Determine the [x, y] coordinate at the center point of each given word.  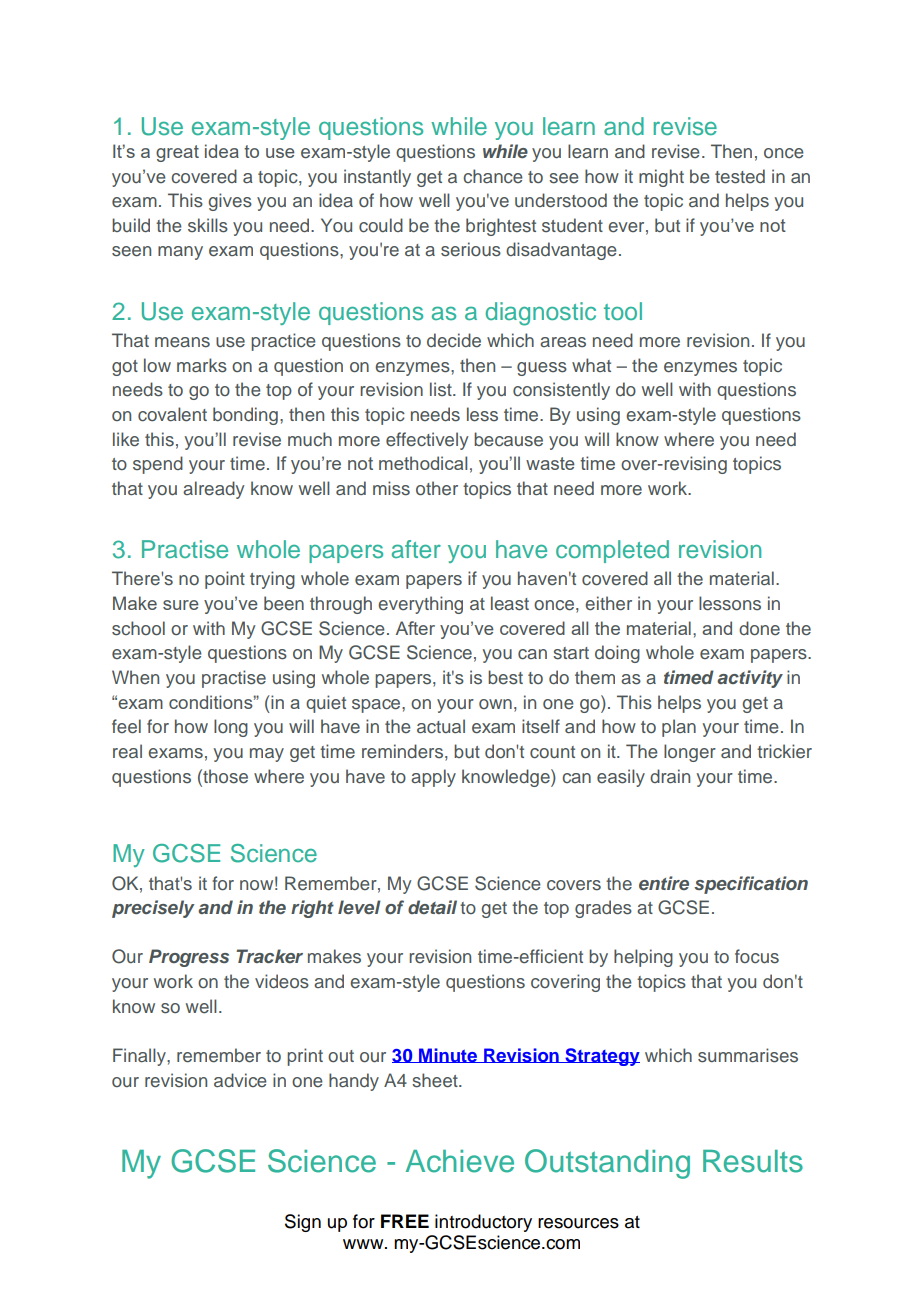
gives [230, 202]
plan [679, 728]
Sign [303, 1223]
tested [740, 176]
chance [493, 176]
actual [441, 726]
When [135, 677]
